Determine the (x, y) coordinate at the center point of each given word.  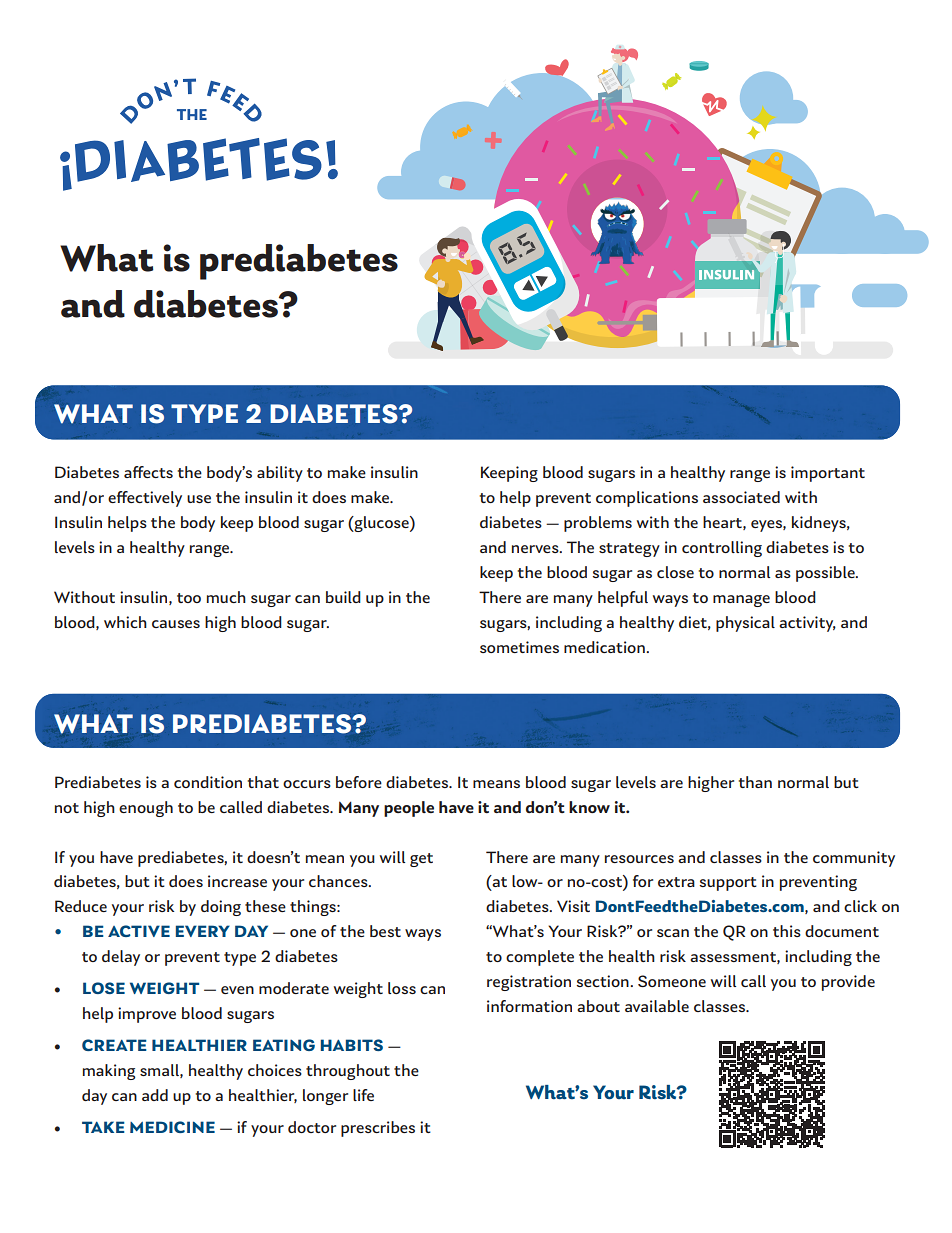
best (385, 931)
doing (221, 908)
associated (741, 497)
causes (176, 624)
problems (598, 524)
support (728, 884)
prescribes (378, 1129)
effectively (145, 499)
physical (745, 624)
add (155, 1095)
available (657, 1006)
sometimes (519, 647)
